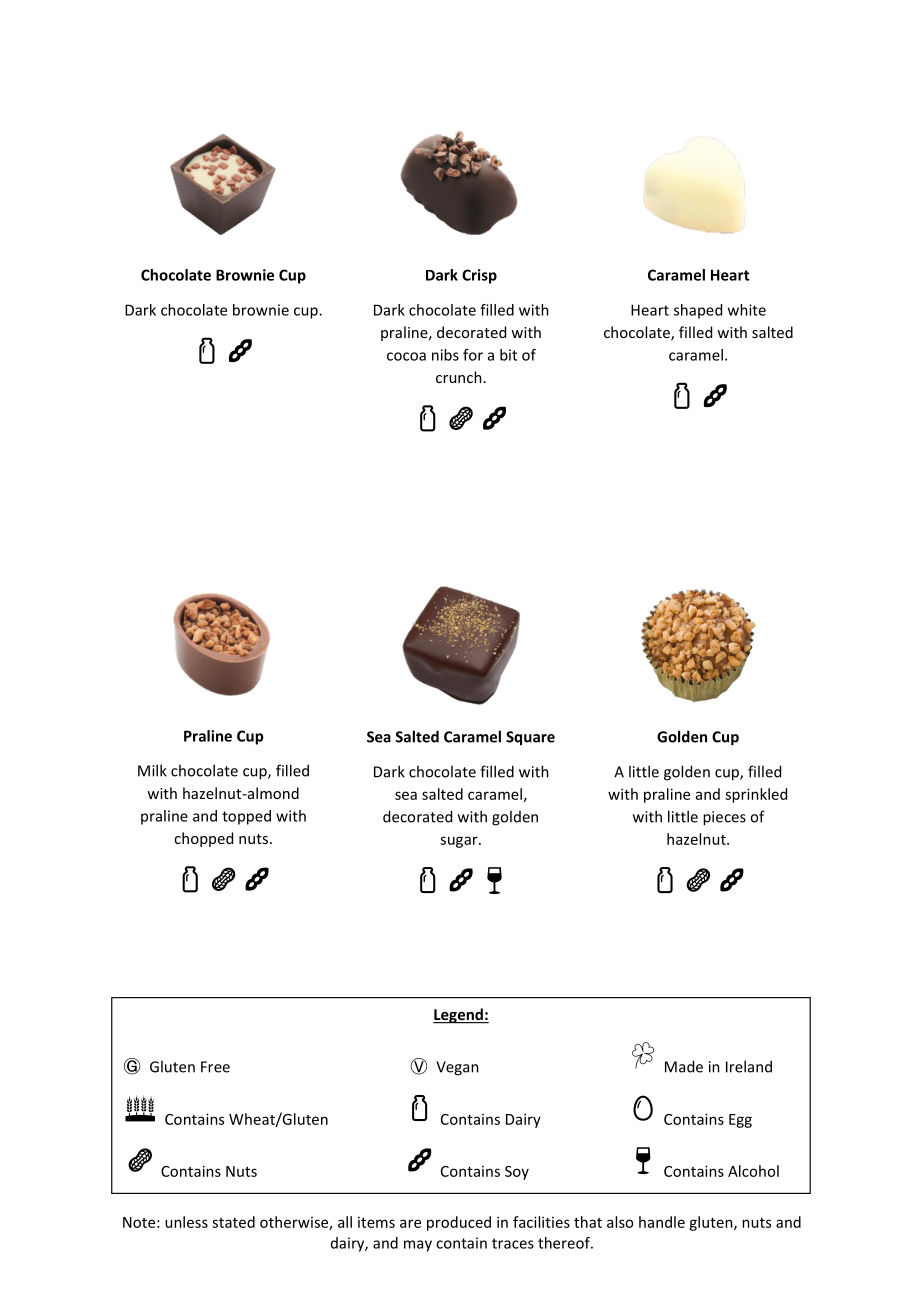 Image resolution: width=924 pixels, height=1308 pixels. Describe the element at coordinates (233, 1222) in the screenshot. I see `stated` at that location.
